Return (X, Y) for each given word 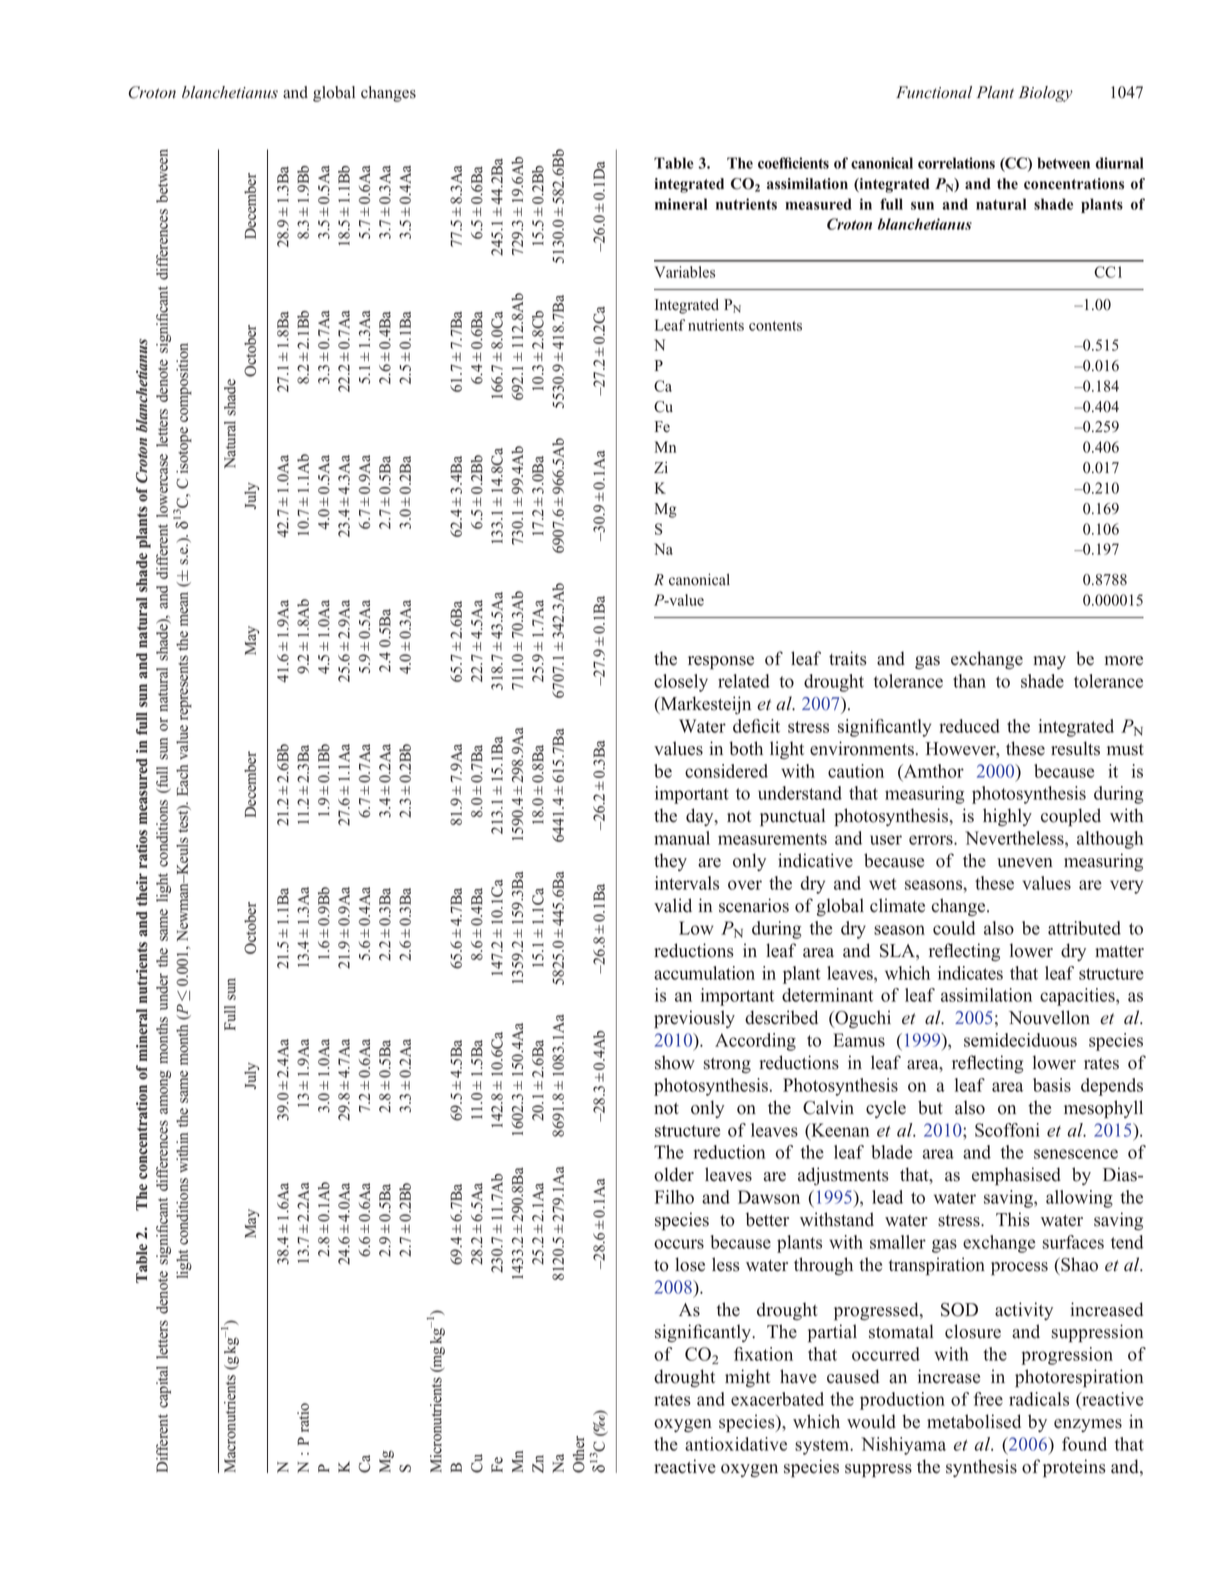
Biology (1046, 94)
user (886, 840)
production (902, 1401)
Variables (684, 272)
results (1075, 748)
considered (726, 771)
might (748, 1378)
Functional (934, 92)
